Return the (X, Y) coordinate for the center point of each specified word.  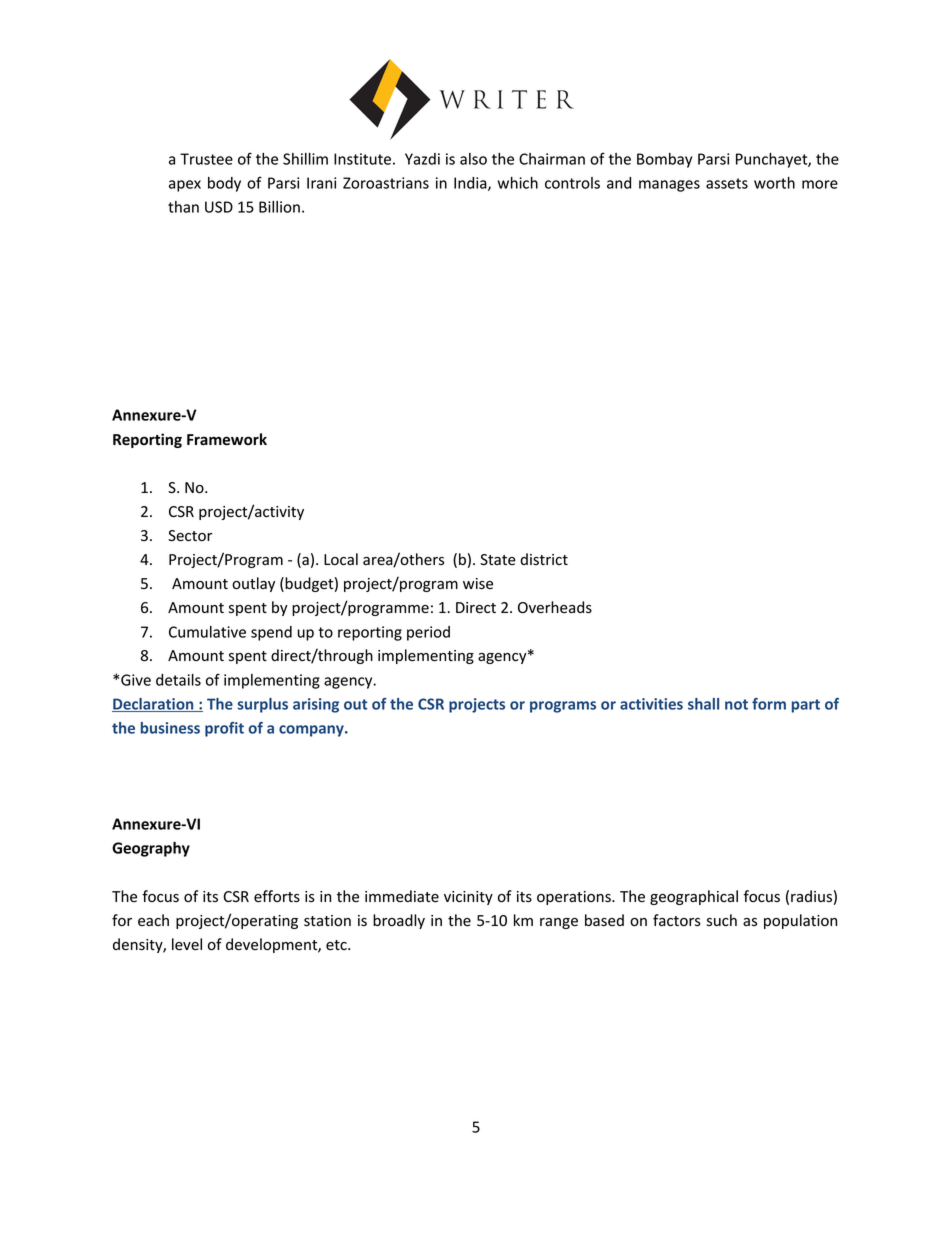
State (498, 559)
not (736, 704)
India (471, 184)
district (544, 559)
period (428, 633)
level (187, 944)
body (224, 184)
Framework (227, 439)
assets (727, 183)
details (178, 680)
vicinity (468, 898)
